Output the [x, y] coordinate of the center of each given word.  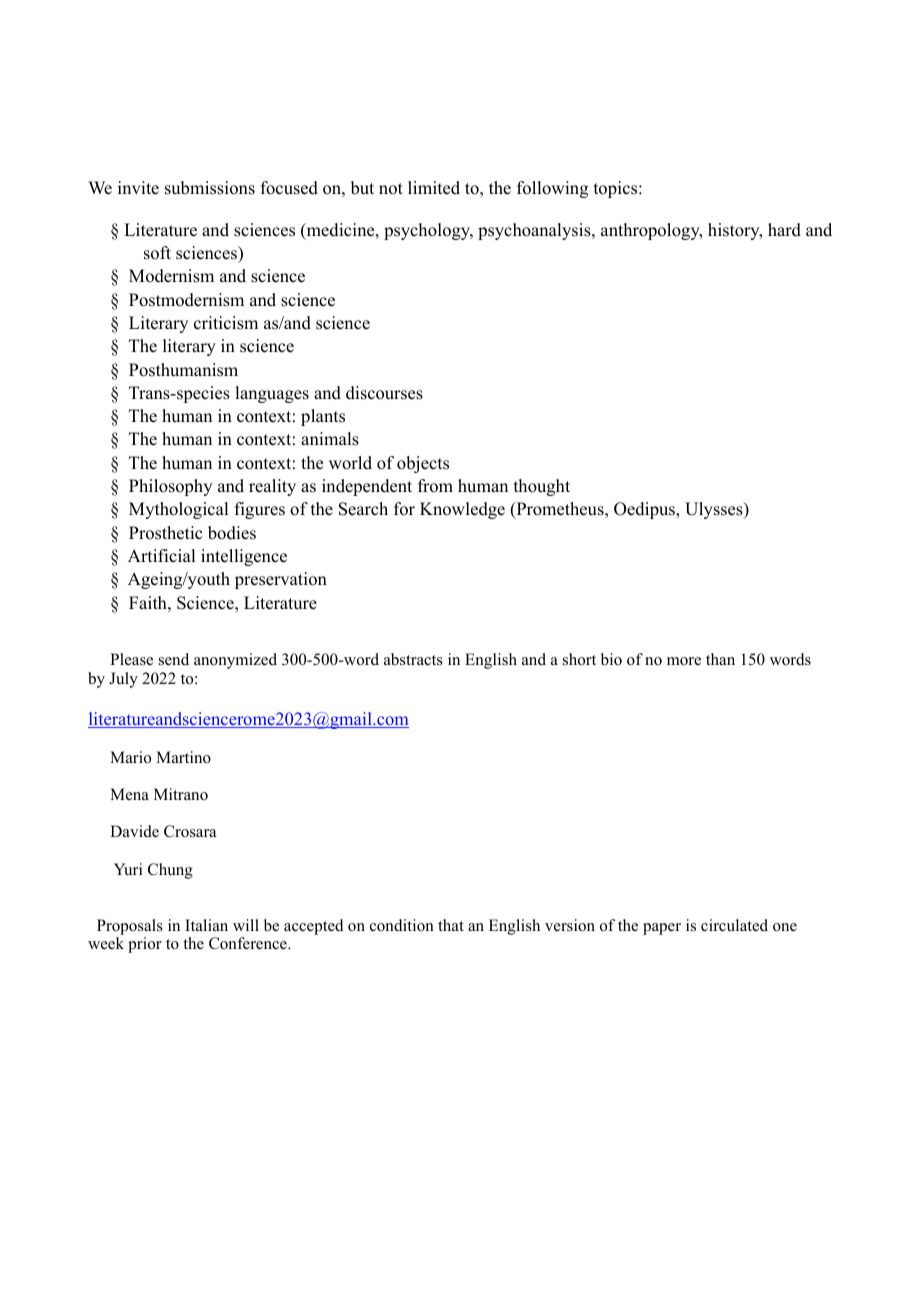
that [451, 925]
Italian [206, 925]
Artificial [161, 556]
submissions [210, 188]
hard [784, 230]
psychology [428, 231]
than [720, 659]
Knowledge [462, 510]
